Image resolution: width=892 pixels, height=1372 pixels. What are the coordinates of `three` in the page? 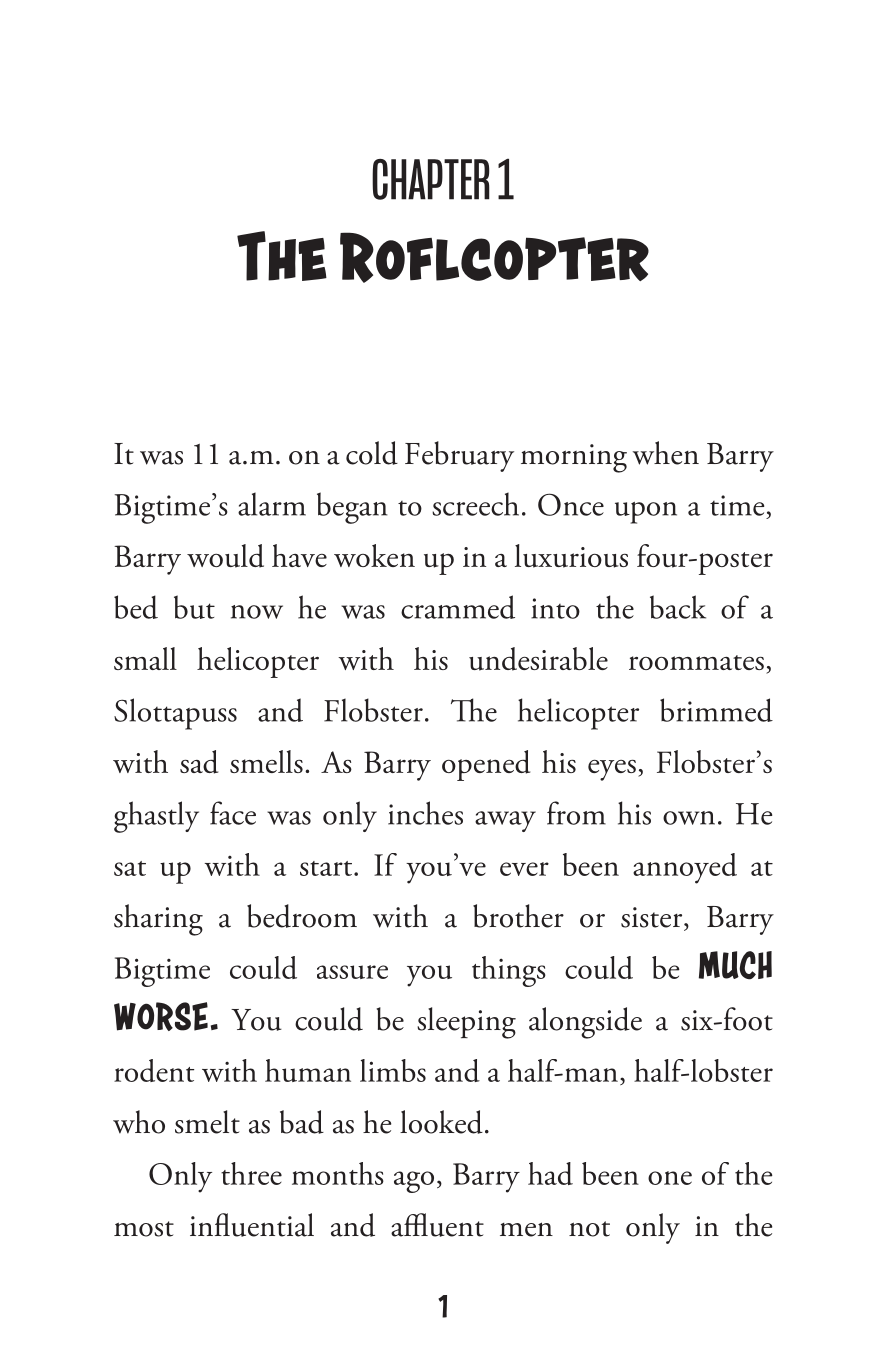 It's located at (251, 1173).
